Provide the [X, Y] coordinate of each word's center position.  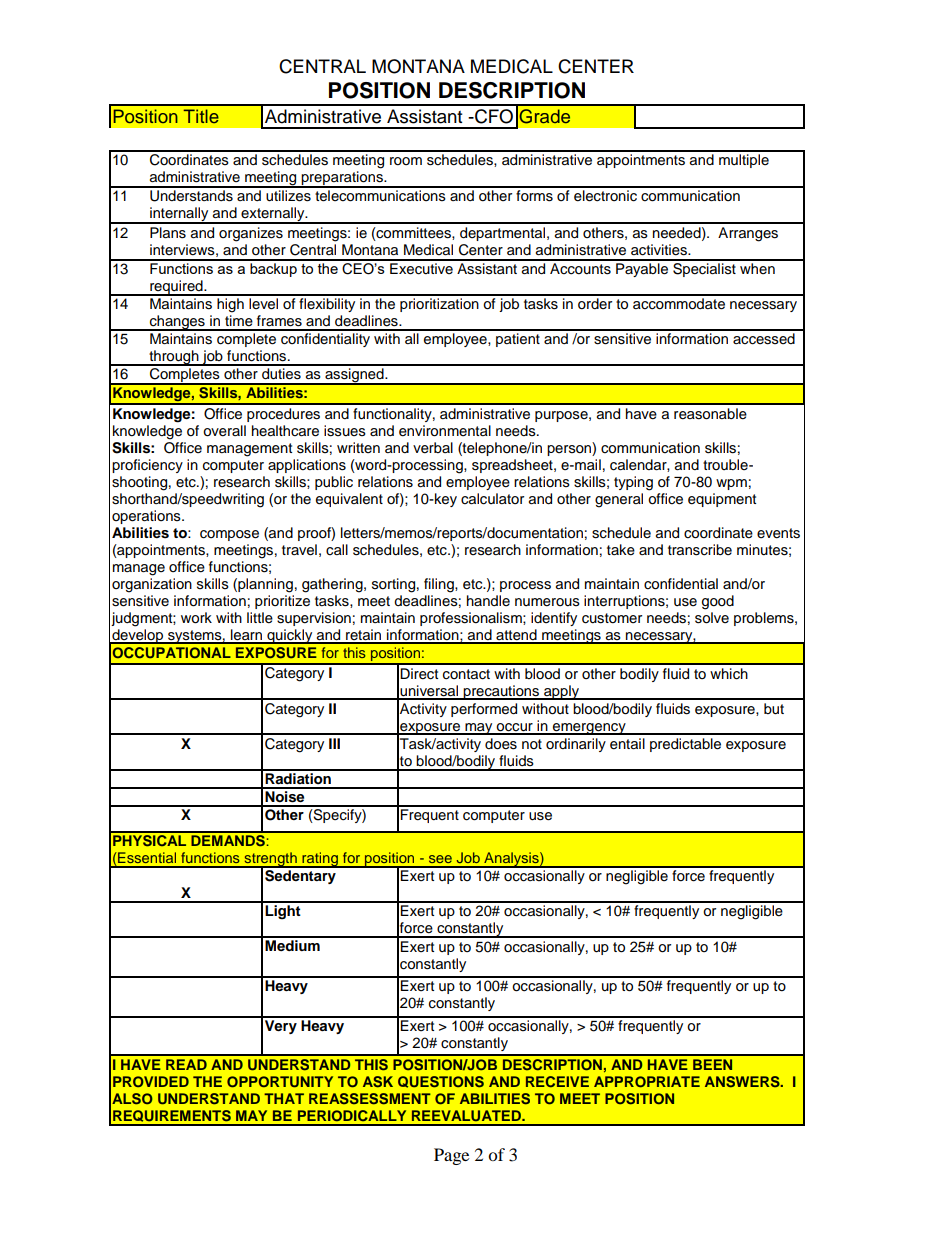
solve [712, 618]
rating [320, 860]
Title [201, 116]
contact [466, 674]
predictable [685, 745]
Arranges [748, 234]
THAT [284, 1098]
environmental [445, 431]
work [196, 618]
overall [224, 431]
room [406, 161]
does [501, 744]
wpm [731, 484]
